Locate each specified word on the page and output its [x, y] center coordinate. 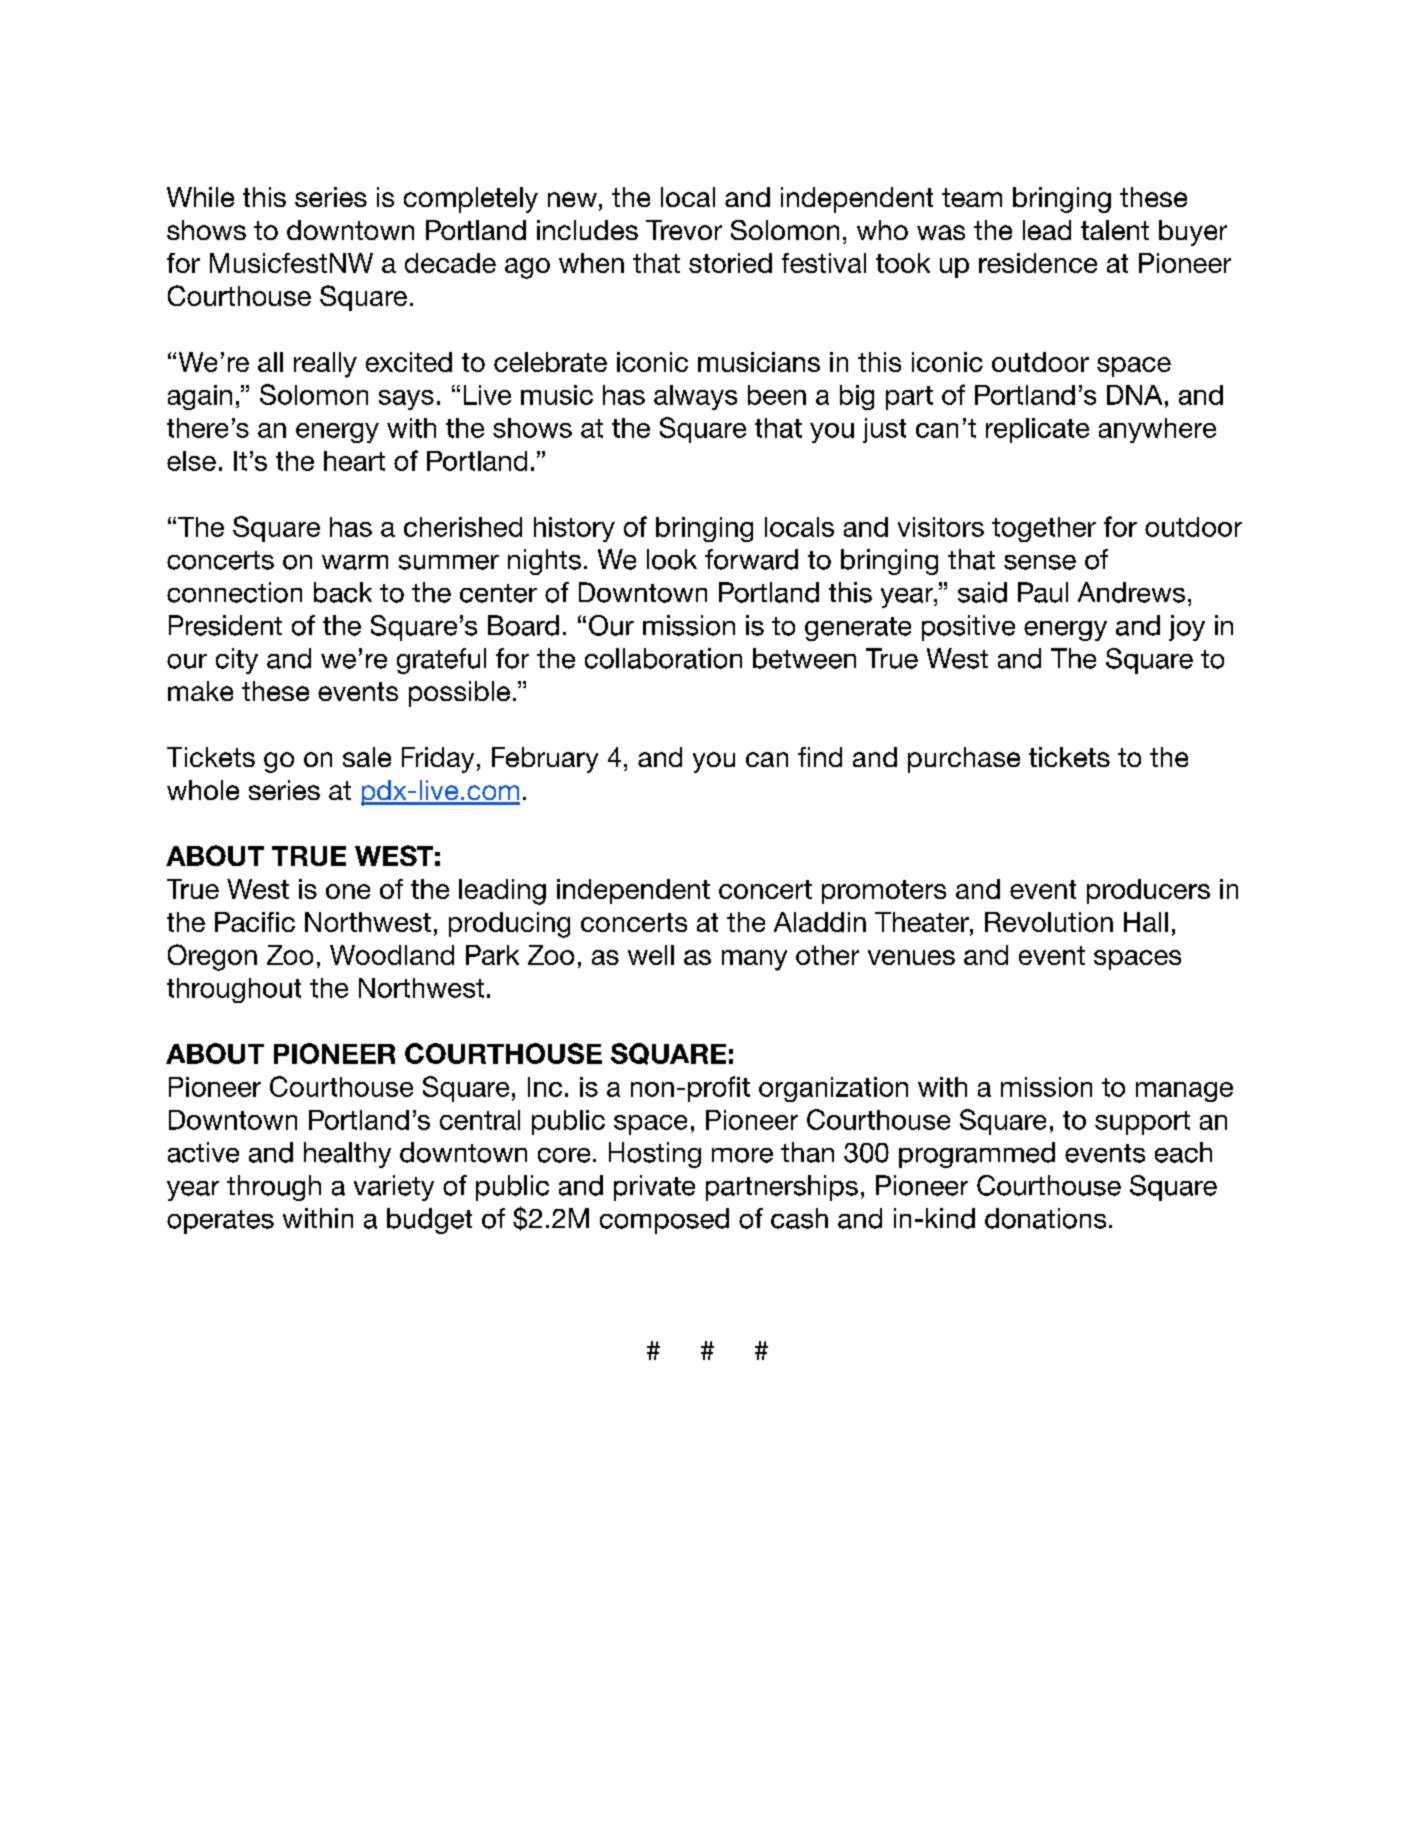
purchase [964, 760]
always [695, 397]
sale [367, 757]
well [651, 955]
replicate [1037, 430]
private [654, 1188]
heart [354, 461]
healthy [347, 1155]
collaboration [663, 658]
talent [1115, 230]
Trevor [684, 230]
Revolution [1049, 922]
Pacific [255, 922]
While [200, 197]
